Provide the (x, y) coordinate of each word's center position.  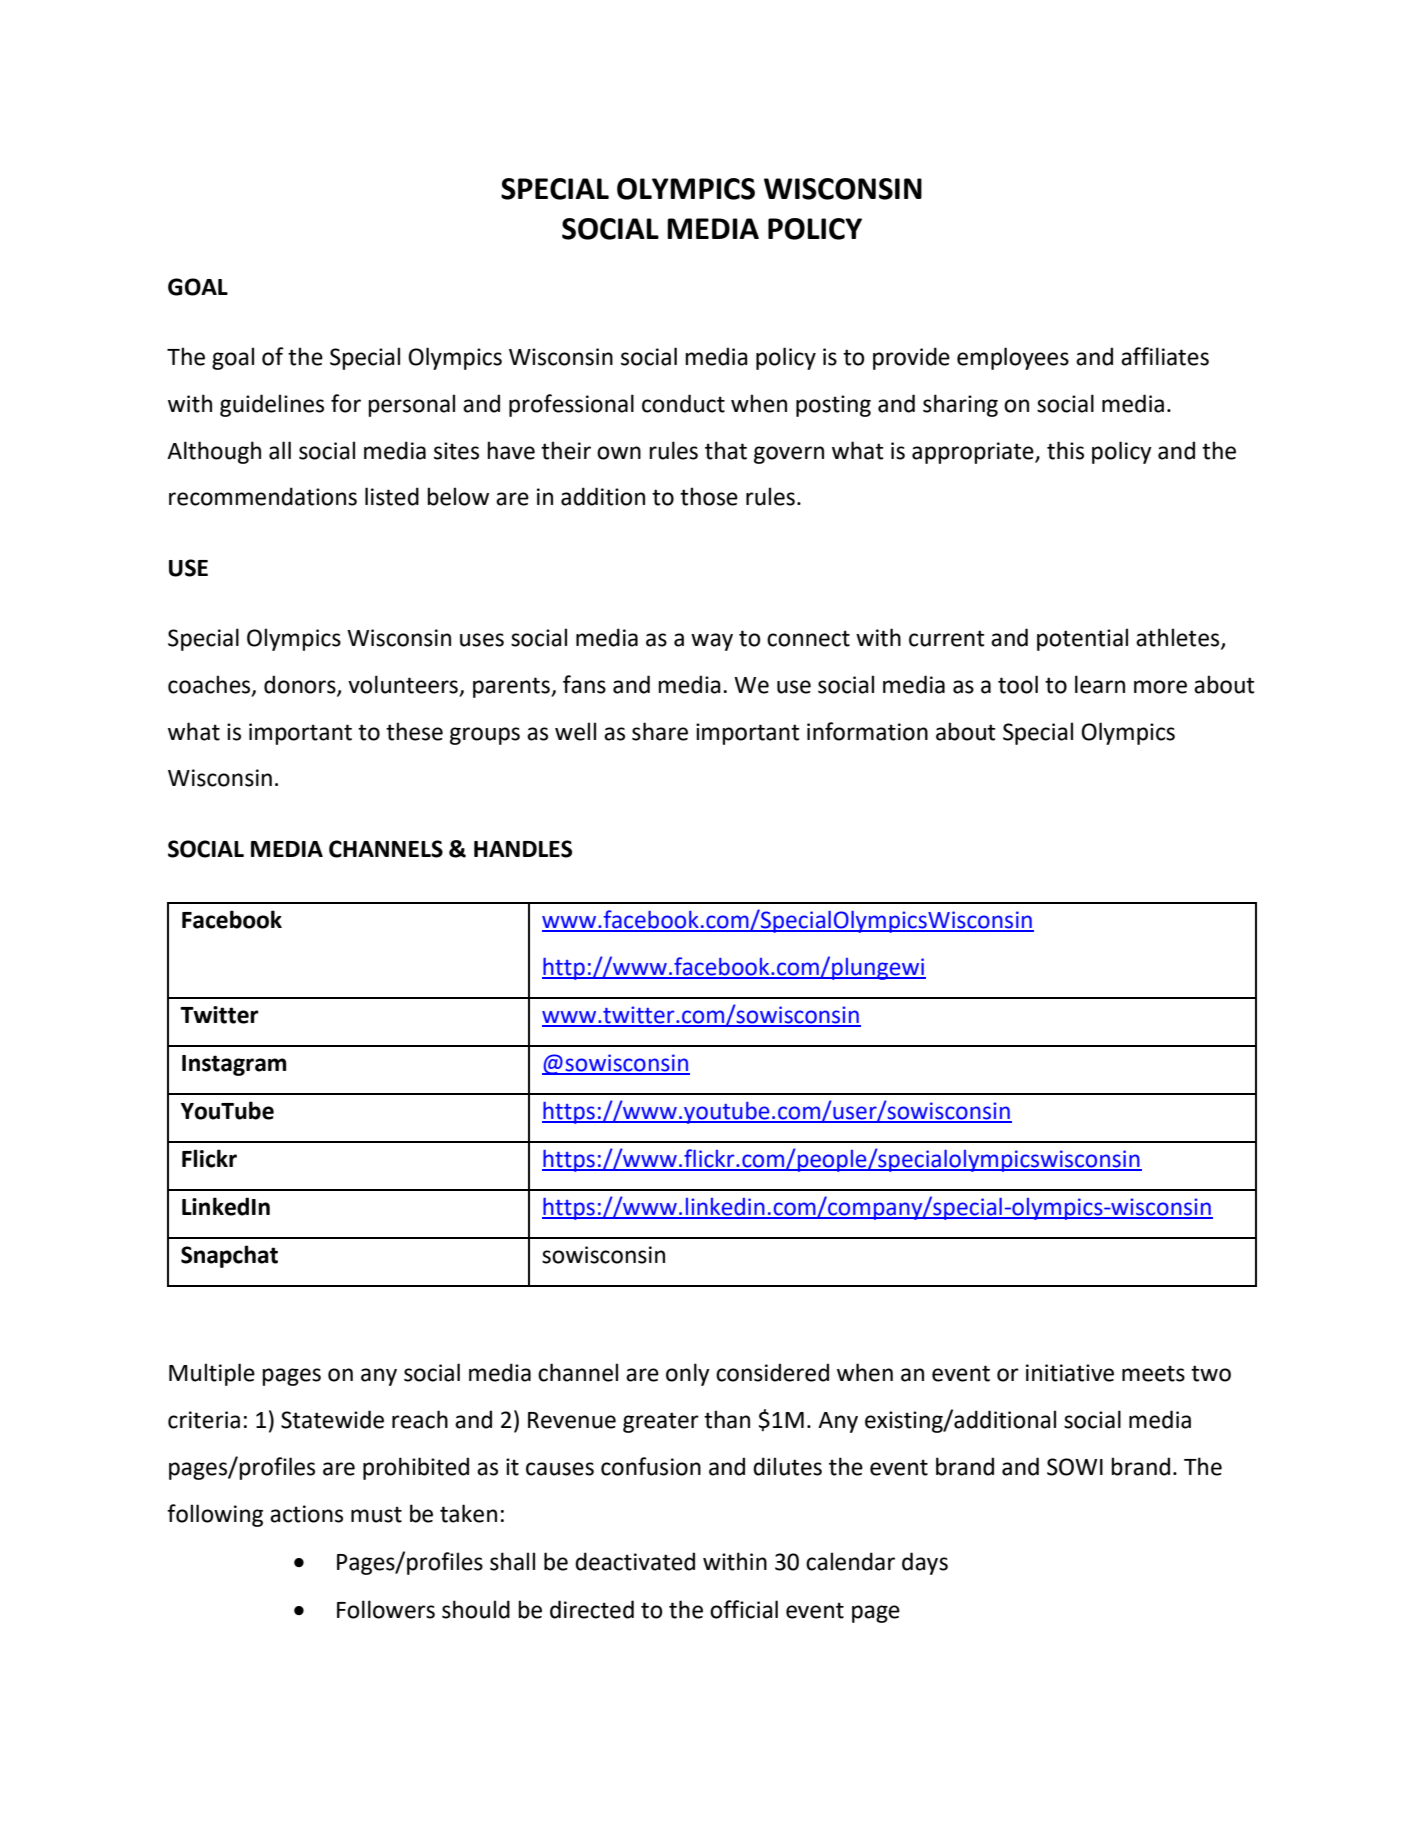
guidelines (272, 405)
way (712, 642)
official (744, 1609)
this (1065, 450)
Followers (386, 1609)
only (688, 1374)
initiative (1070, 1373)
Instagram (234, 1065)
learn (1100, 684)
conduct (683, 403)
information (867, 731)
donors (301, 685)
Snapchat (229, 1256)
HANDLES (523, 849)
